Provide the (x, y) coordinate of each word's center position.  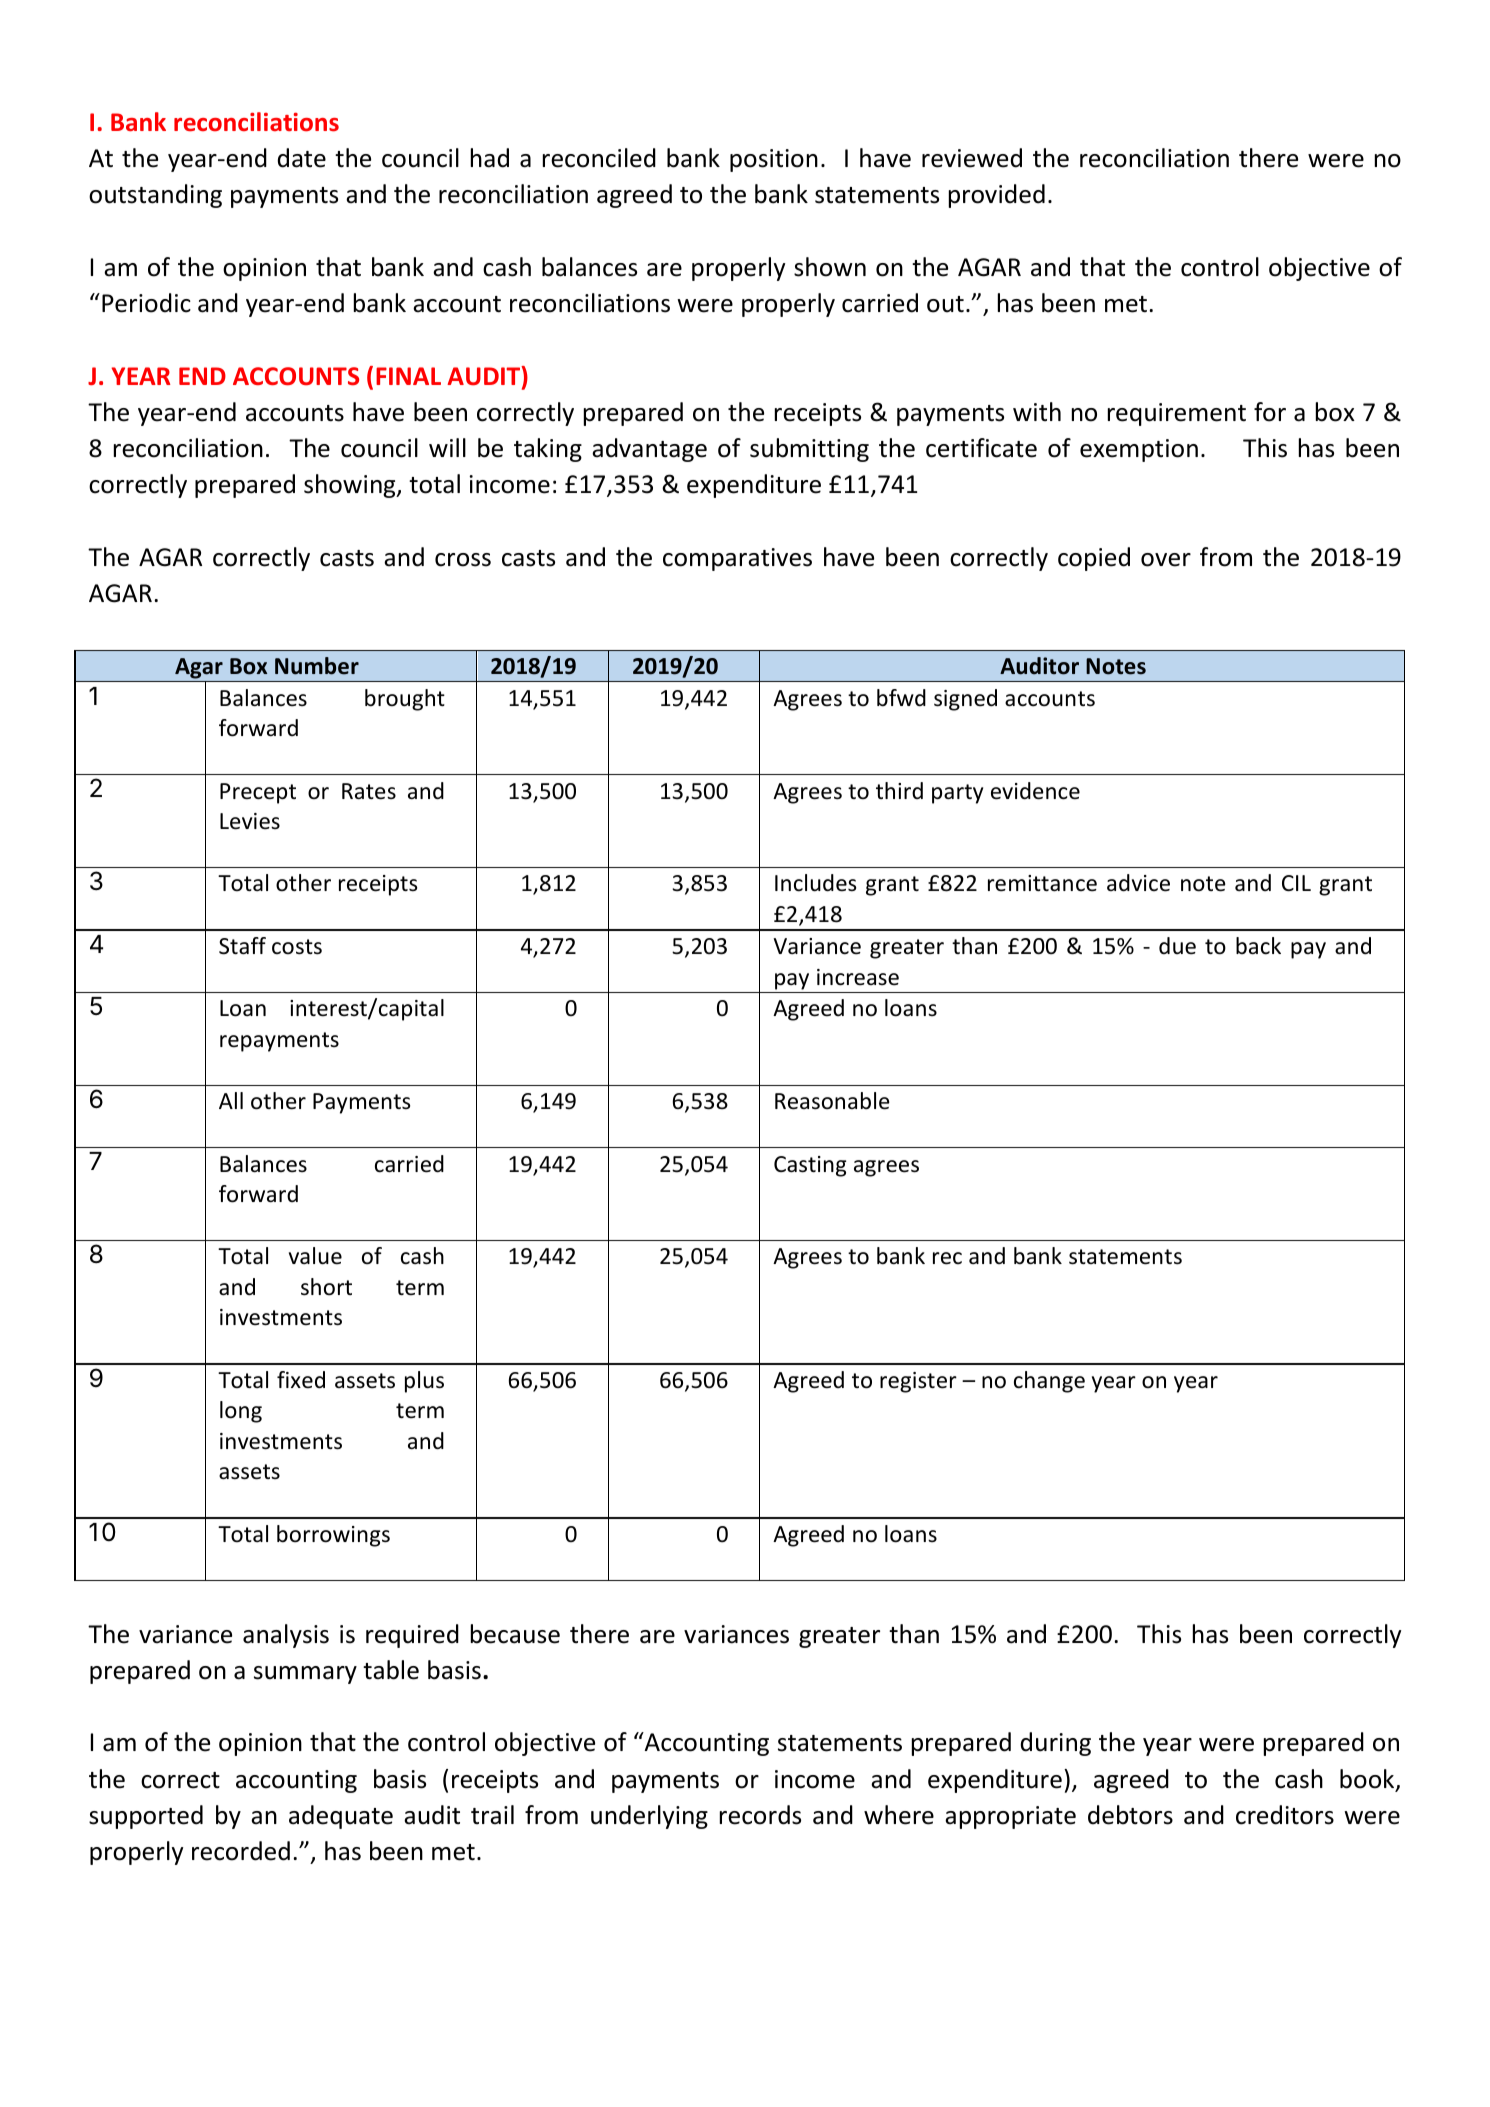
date (302, 158)
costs (297, 947)
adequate (341, 1817)
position (774, 160)
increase (858, 977)
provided (997, 196)
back (1258, 946)
